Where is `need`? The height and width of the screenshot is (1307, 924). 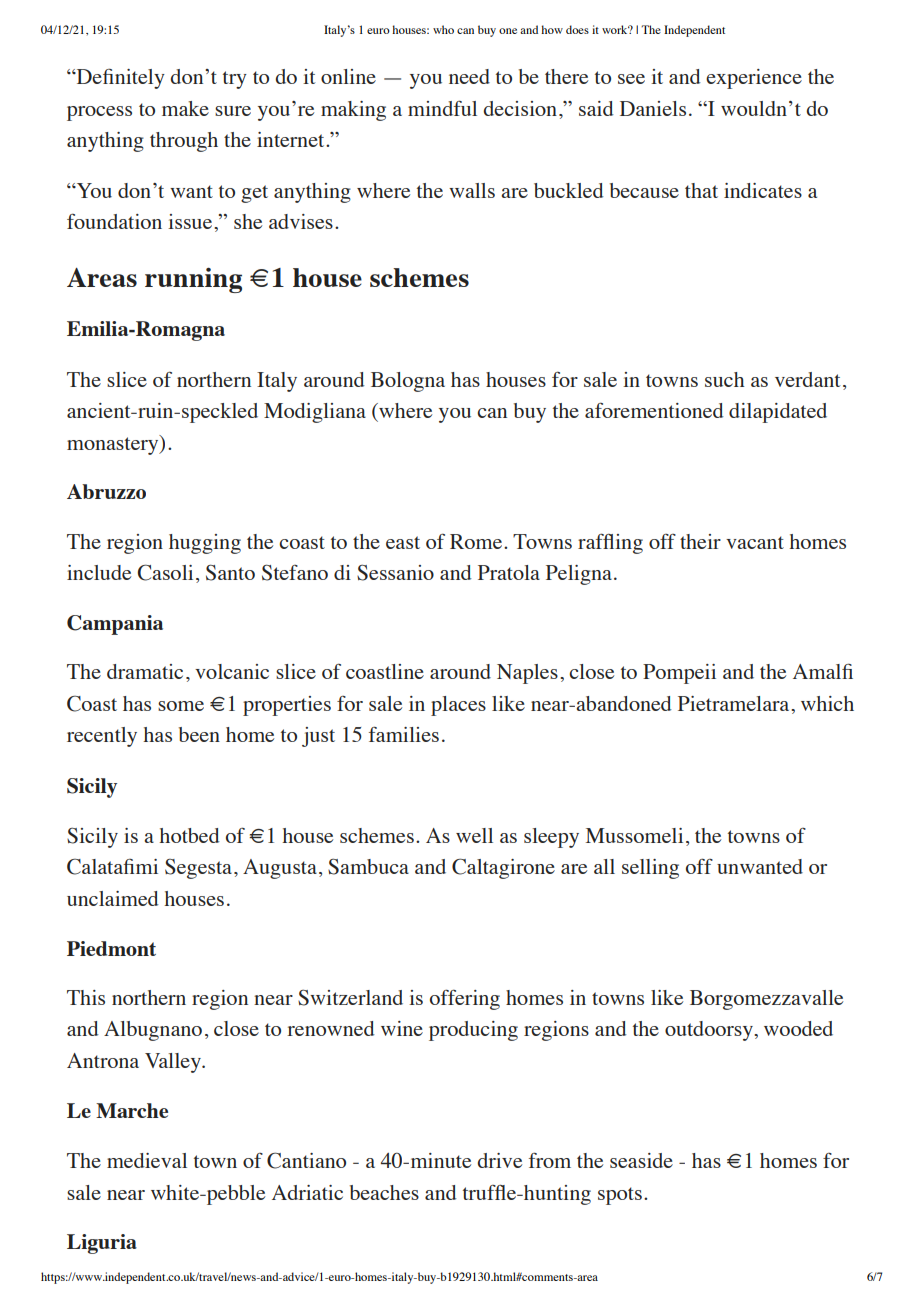
need is located at coordinates (469, 76).
